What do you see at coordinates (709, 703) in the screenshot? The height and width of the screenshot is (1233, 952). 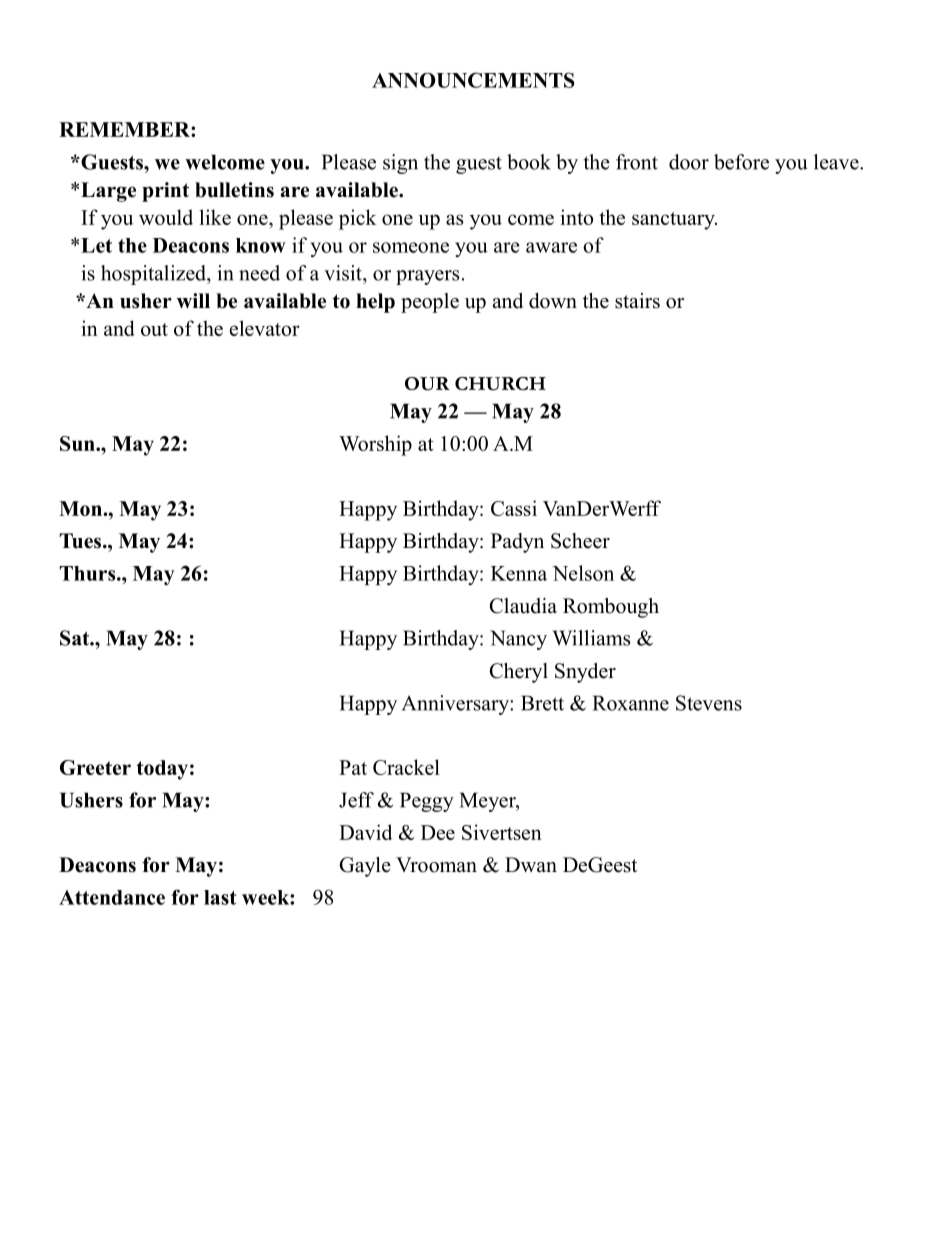 I see `Stevens` at bounding box center [709, 703].
